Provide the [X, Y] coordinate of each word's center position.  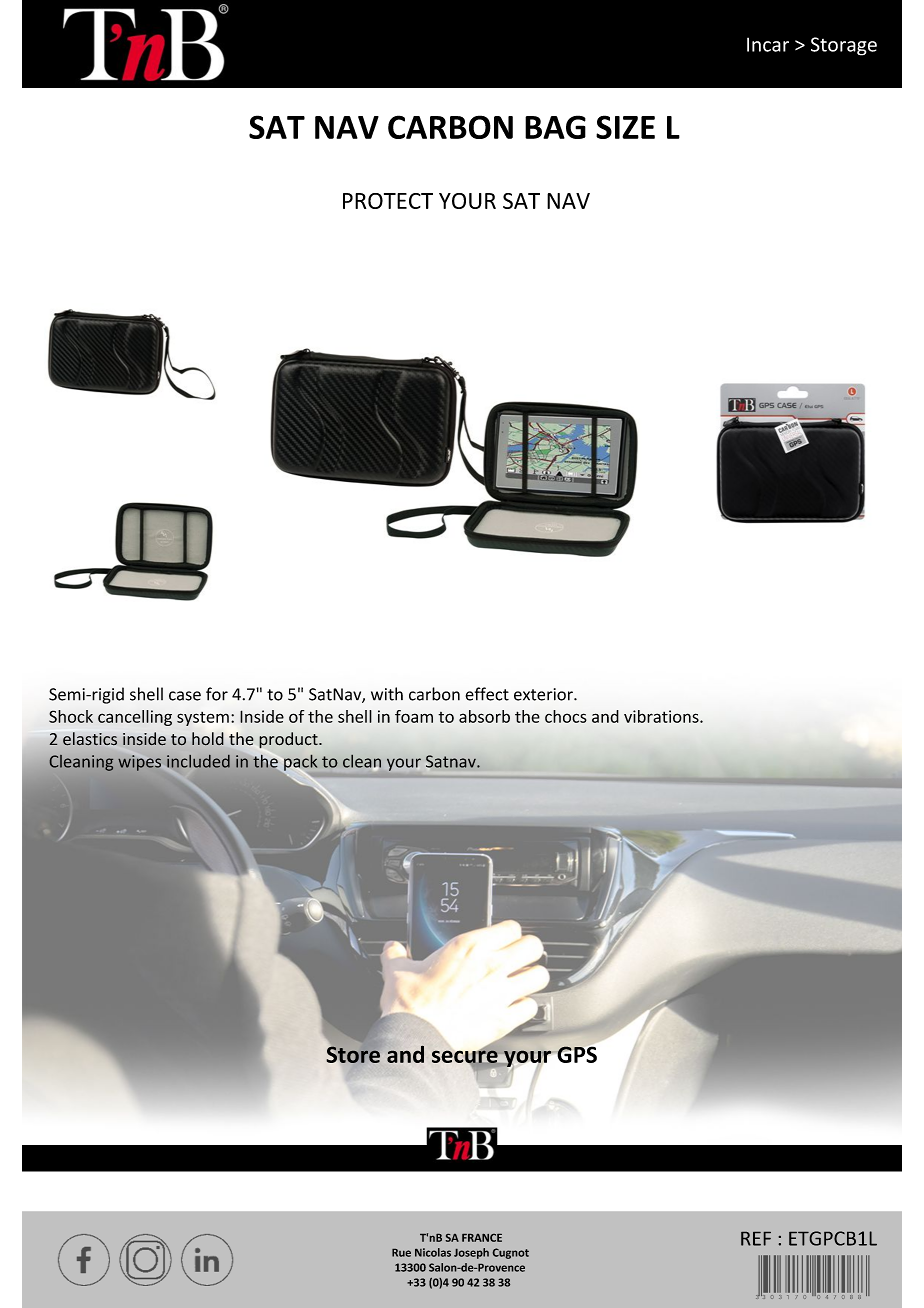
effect [487, 694]
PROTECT [388, 201]
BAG [555, 127]
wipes [139, 763]
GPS [576, 1054]
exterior [544, 694]
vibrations [662, 716]
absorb [484, 716]
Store [353, 1055]
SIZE [625, 127]
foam [414, 716]
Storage [844, 46]
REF [756, 1239]
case [185, 696]
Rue [401, 1253]
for [217, 694]
